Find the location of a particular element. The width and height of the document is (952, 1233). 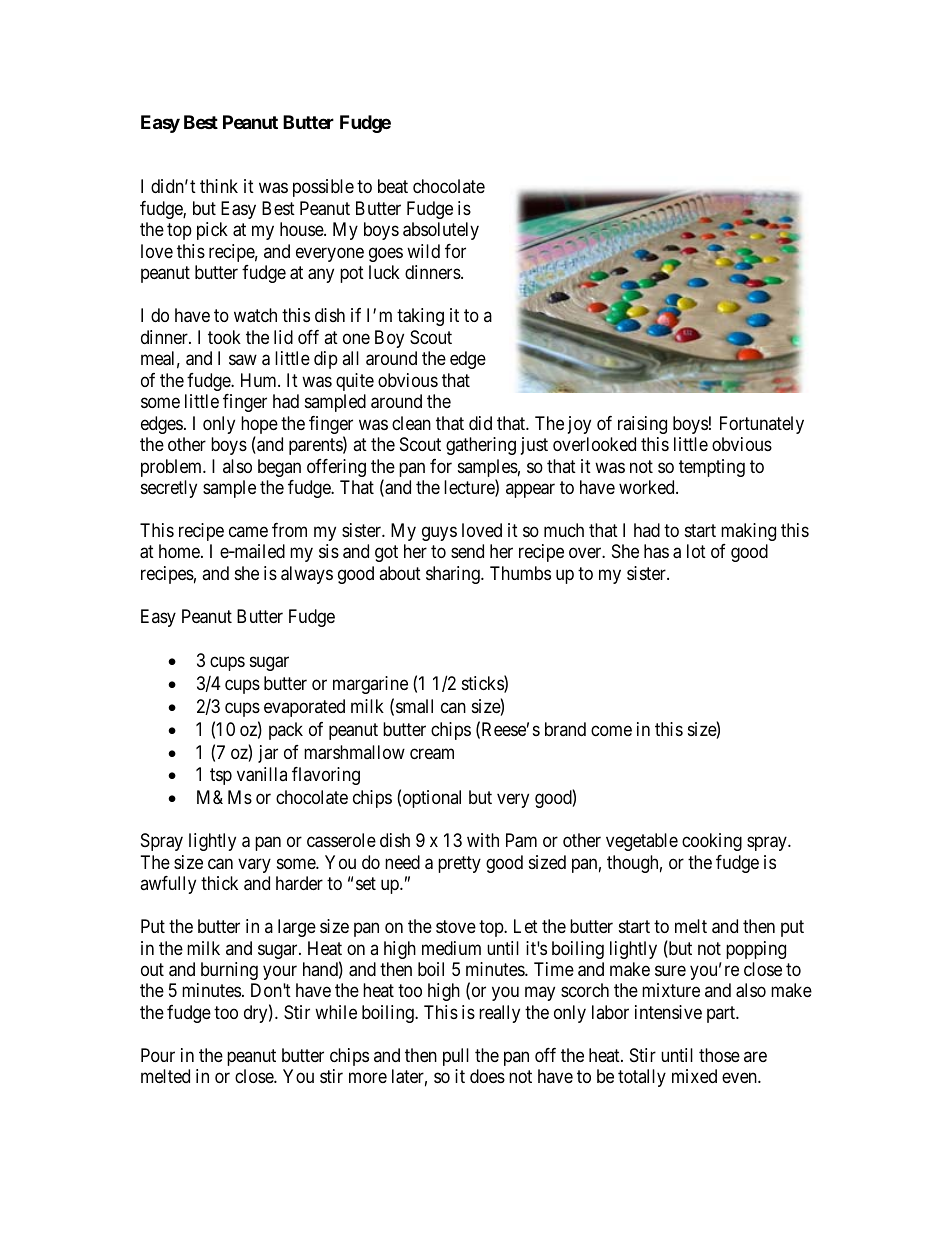

sharing is located at coordinates (454, 575).
